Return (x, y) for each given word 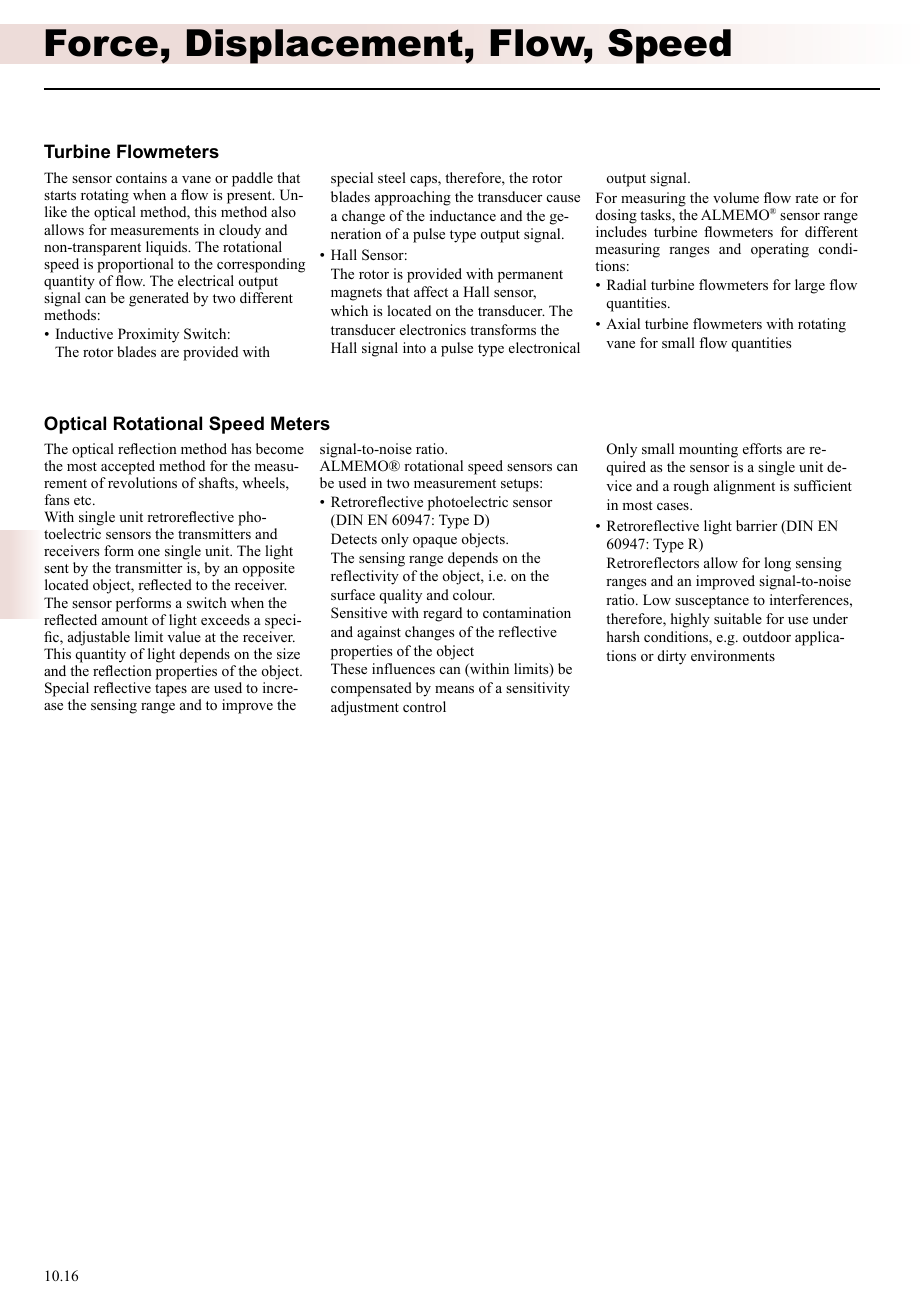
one (149, 553)
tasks (656, 216)
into (414, 347)
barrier (756, 525)
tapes (171, 690)
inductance (463, 215)
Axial (623, 323)
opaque (435, 542)
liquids (167, 248)
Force (101, 43)
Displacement (324, 46)
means (454, 689)
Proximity (148, 335)
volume (736, 198)
